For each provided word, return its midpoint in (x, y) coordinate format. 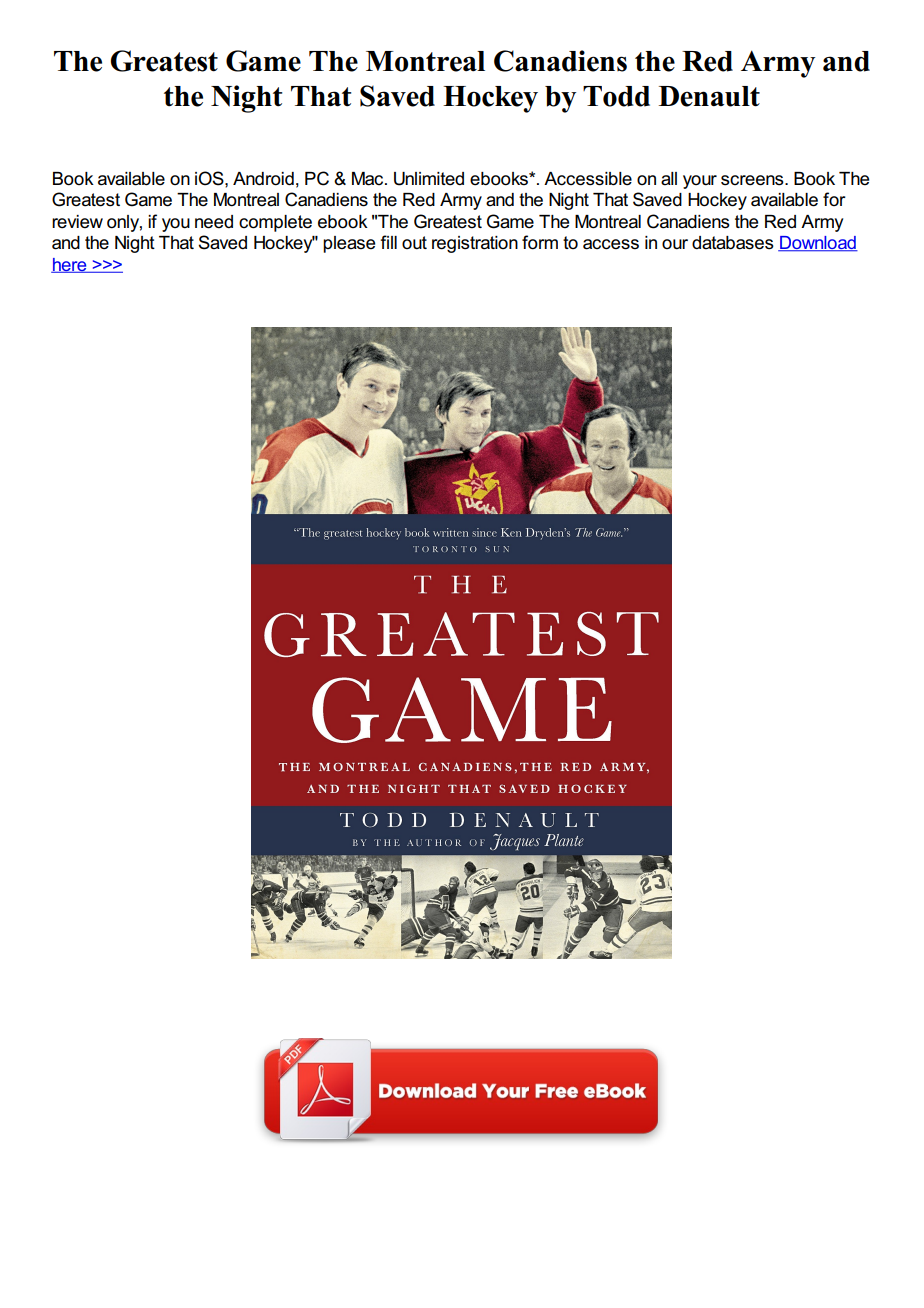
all (669, 179)
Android (263, 179)
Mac (369, 179)
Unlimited (429, 179)
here (70, 265)
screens (753, 180)
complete (275, 223)
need (214, 222)
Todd (616, 96)
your (700, 182)
